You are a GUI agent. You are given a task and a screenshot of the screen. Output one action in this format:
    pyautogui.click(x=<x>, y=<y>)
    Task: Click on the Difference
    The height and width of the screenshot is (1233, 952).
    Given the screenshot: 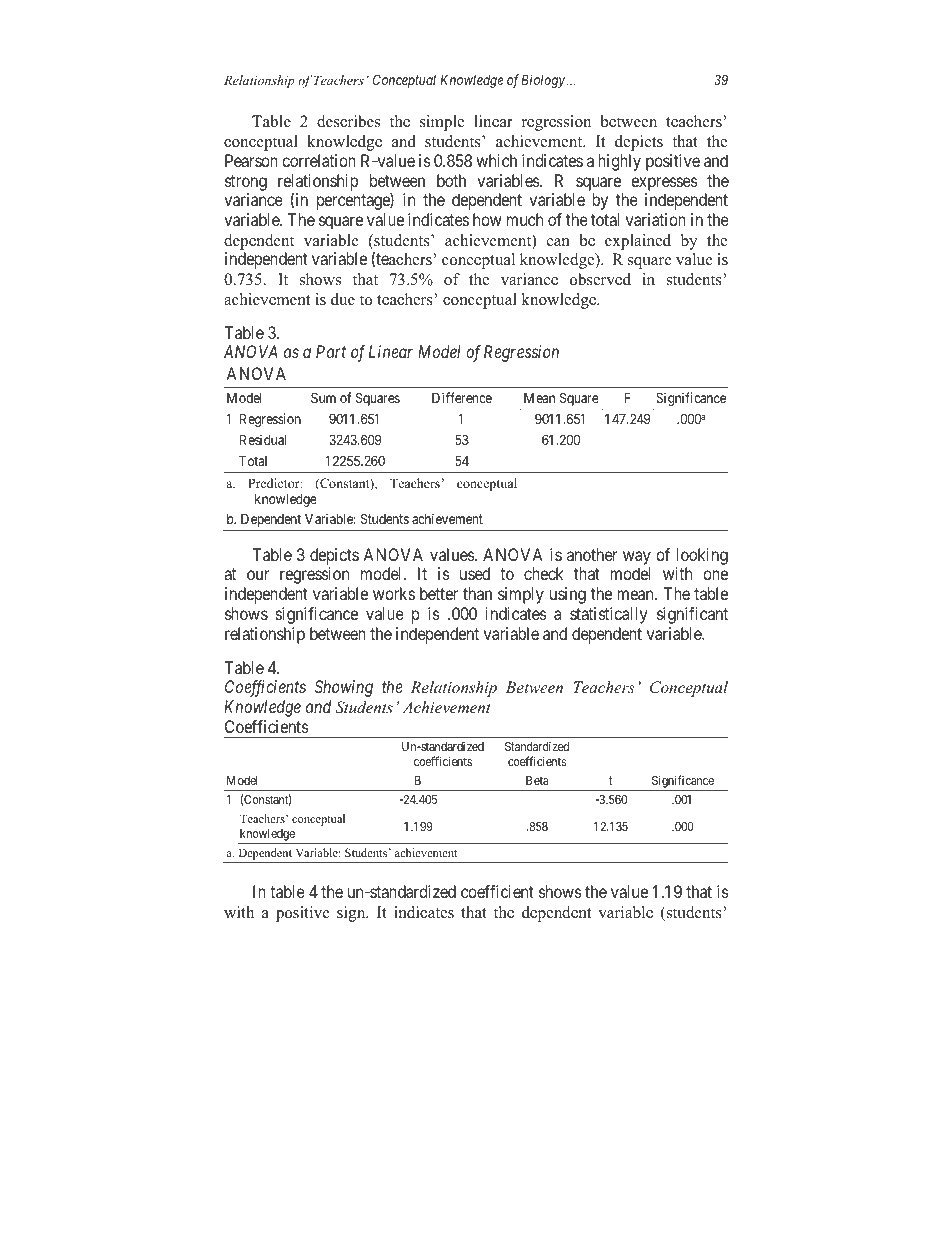 What is the action you would take?
    pyautogui.click(x=462, y=397)
